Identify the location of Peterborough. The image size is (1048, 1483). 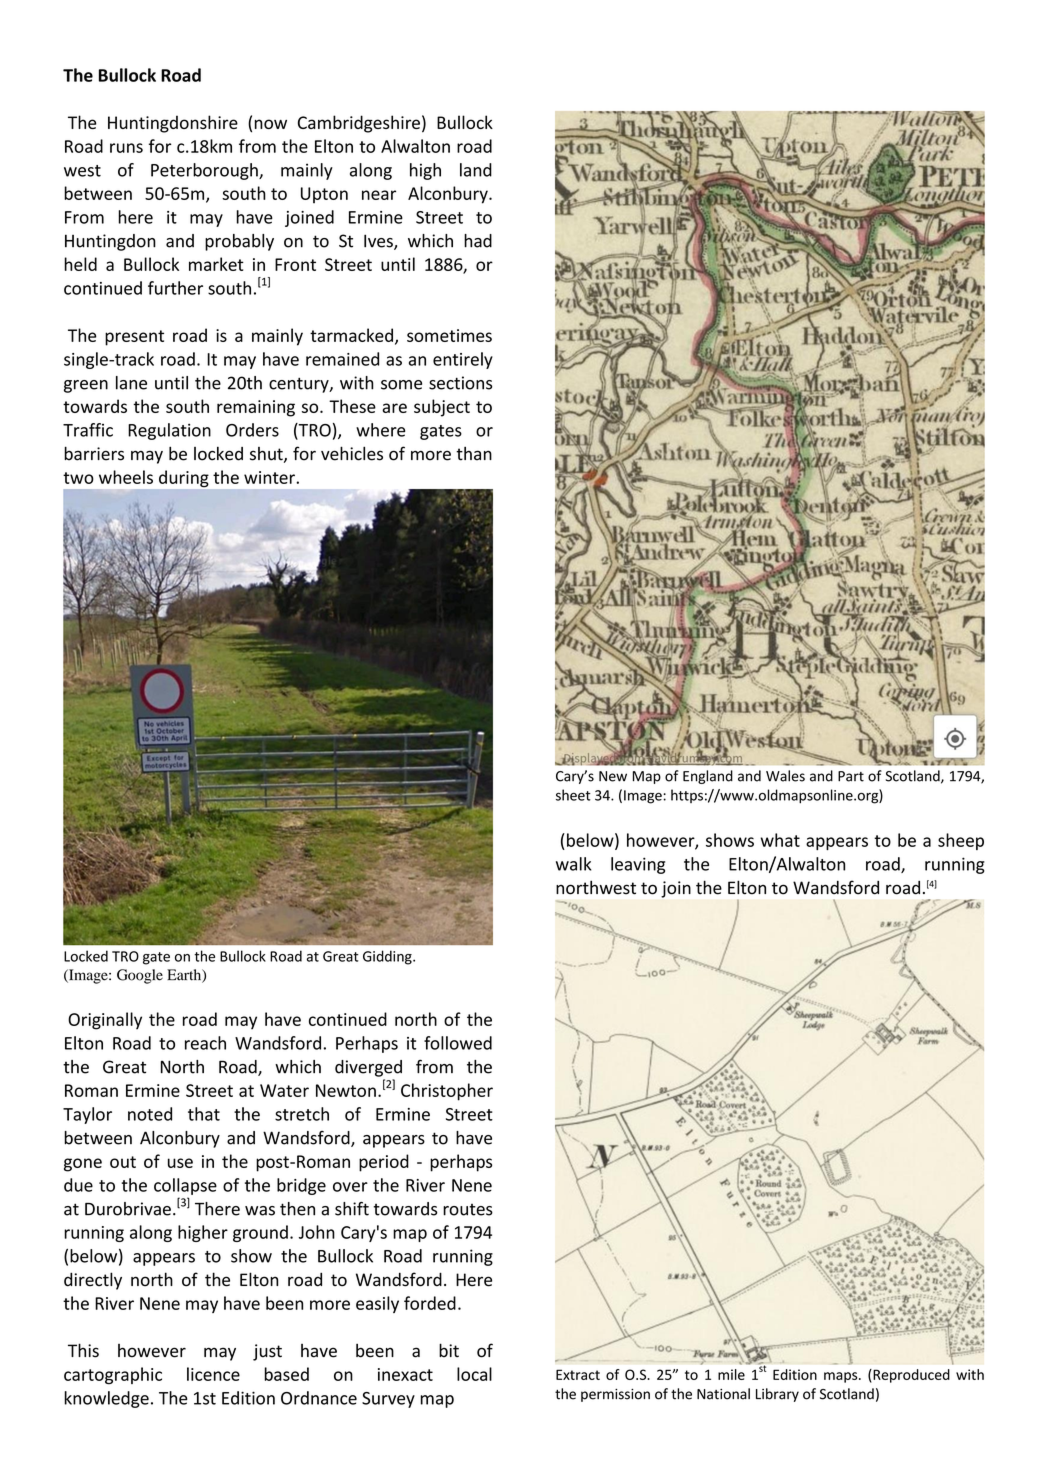
(205, 171).
